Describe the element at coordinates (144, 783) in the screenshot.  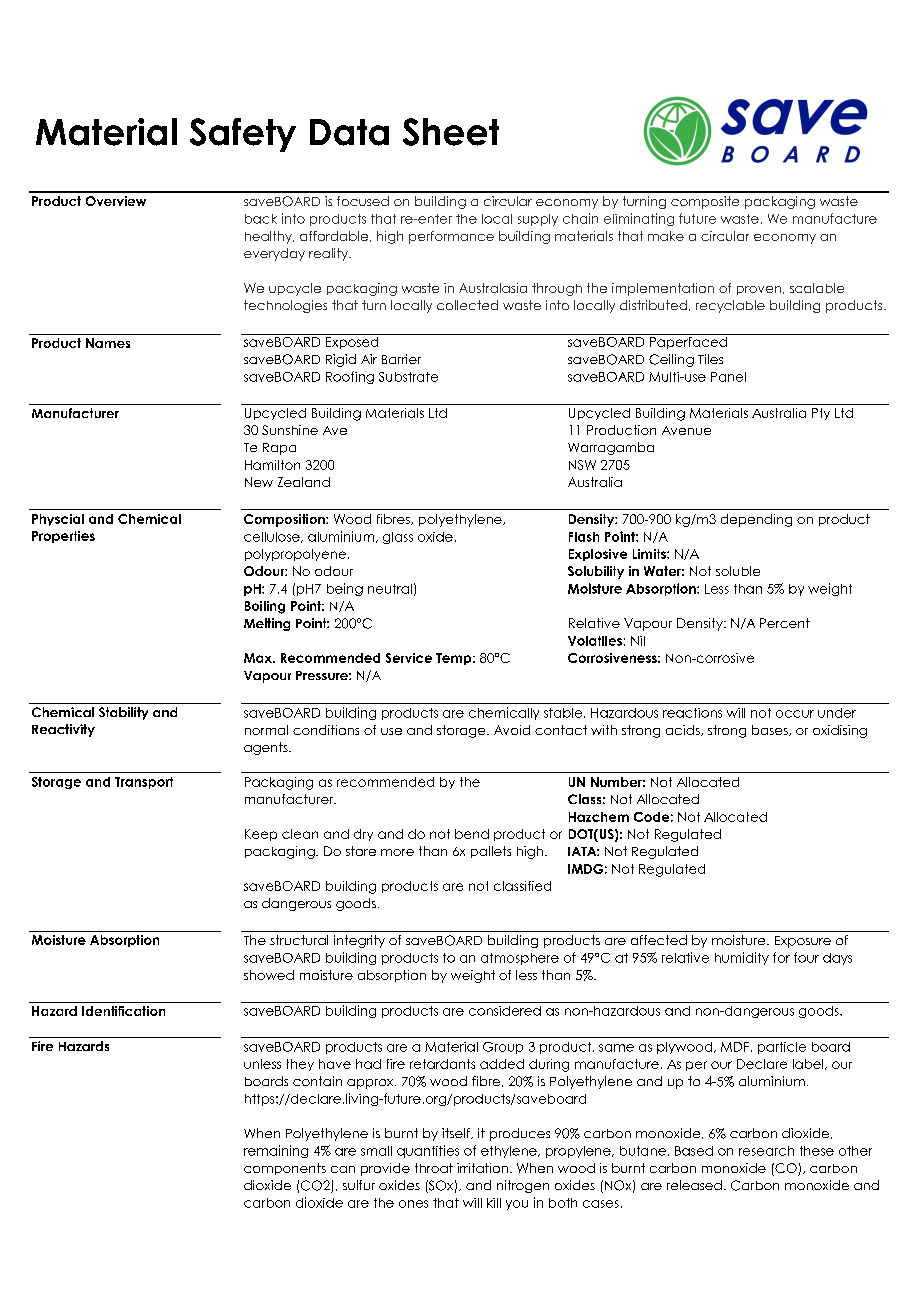
I see `Transport` at that location.
